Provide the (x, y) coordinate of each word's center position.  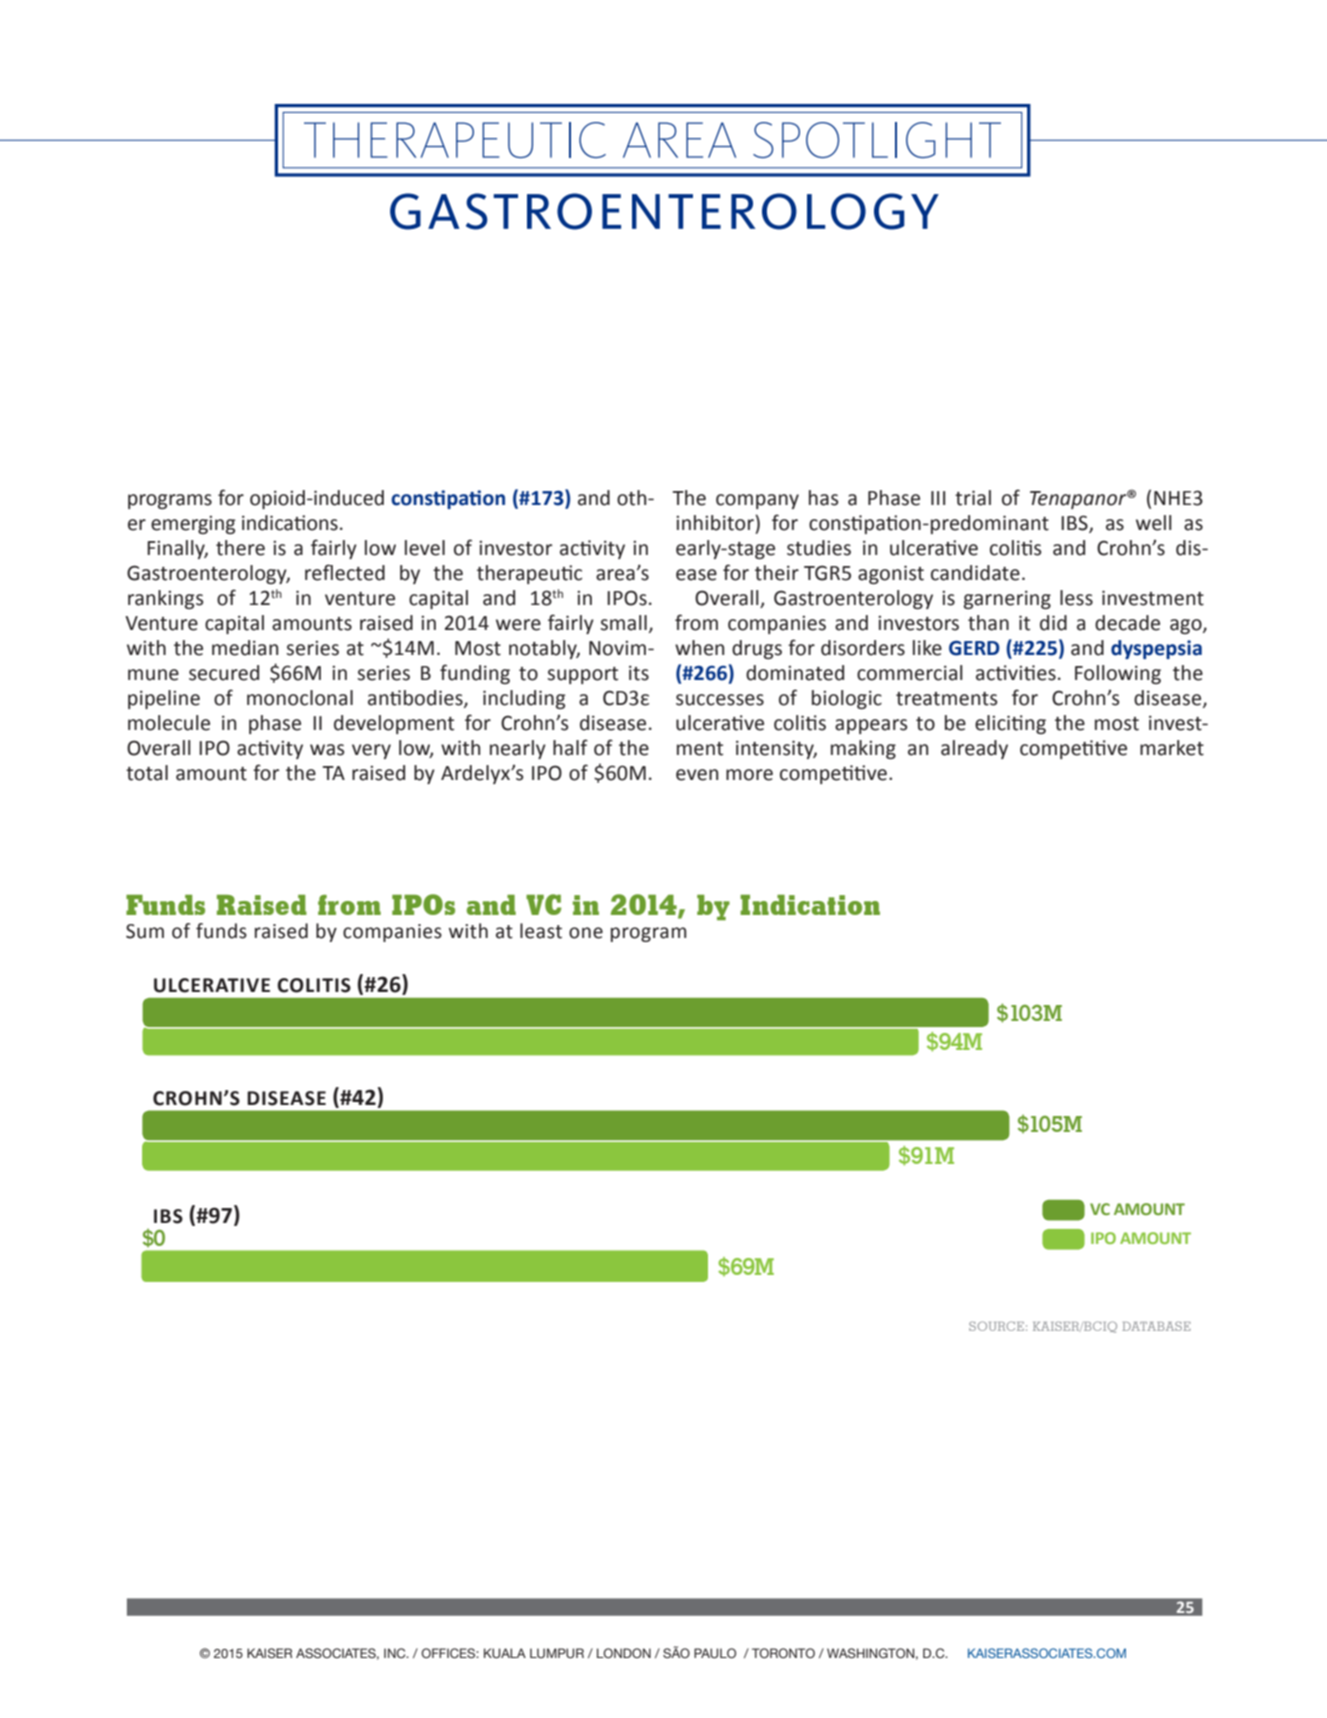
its (639, 673)
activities (1016, 673)
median (245, 648)
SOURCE (996, 1326)
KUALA (505, 1653)
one (586, 933)
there (240, 548)
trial (973, 498)
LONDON (624, 1653)
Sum (145, 931)
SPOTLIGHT (877, 140)
